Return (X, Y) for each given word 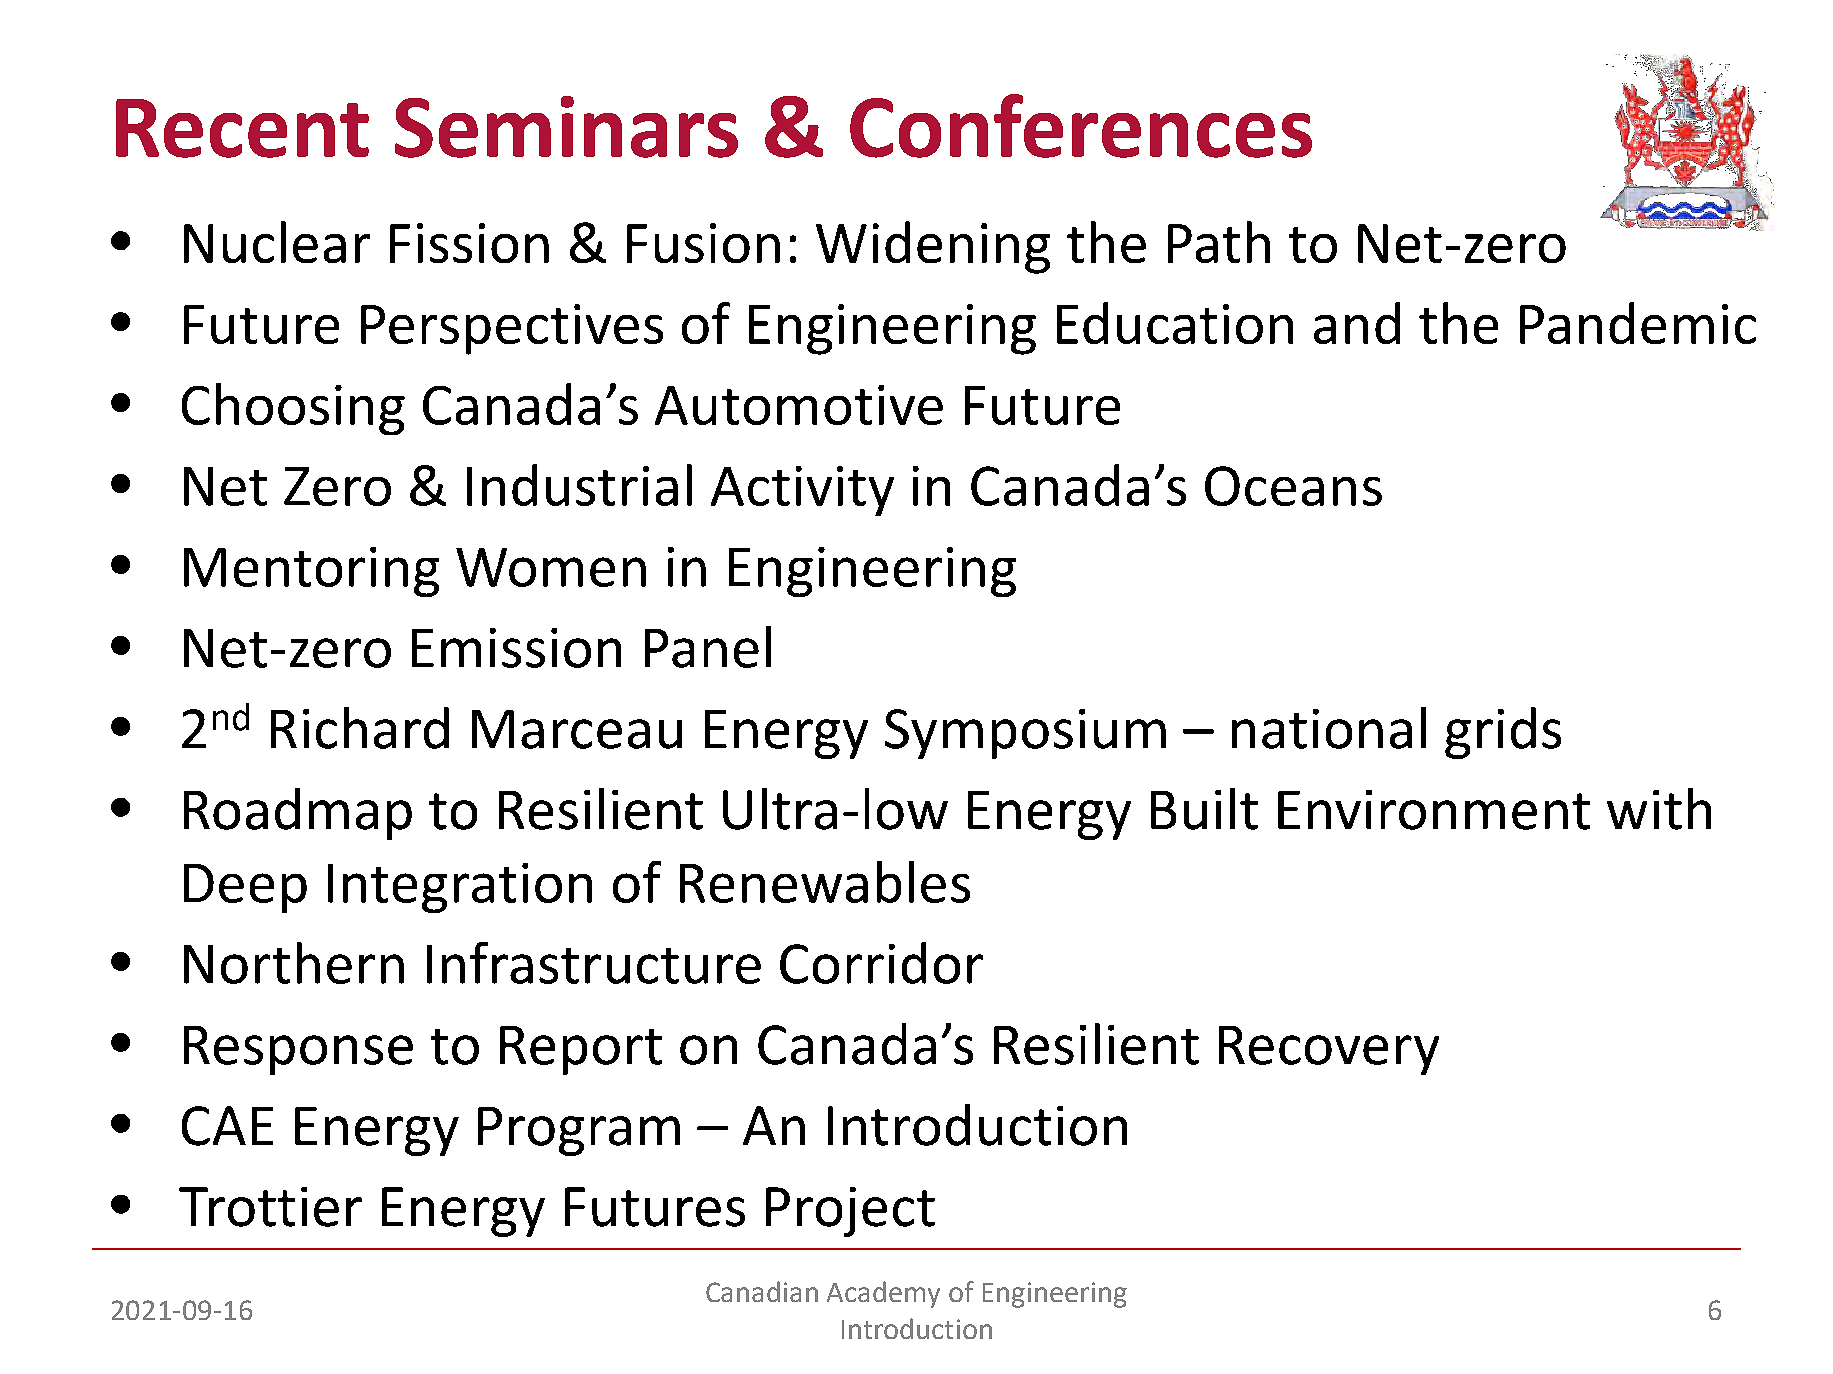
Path (1219, 242)
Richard (360, 728)
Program (579, 1131)
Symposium (1025, 734)
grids (1503, 733)
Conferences (1081, 126)
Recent (242, 128)
